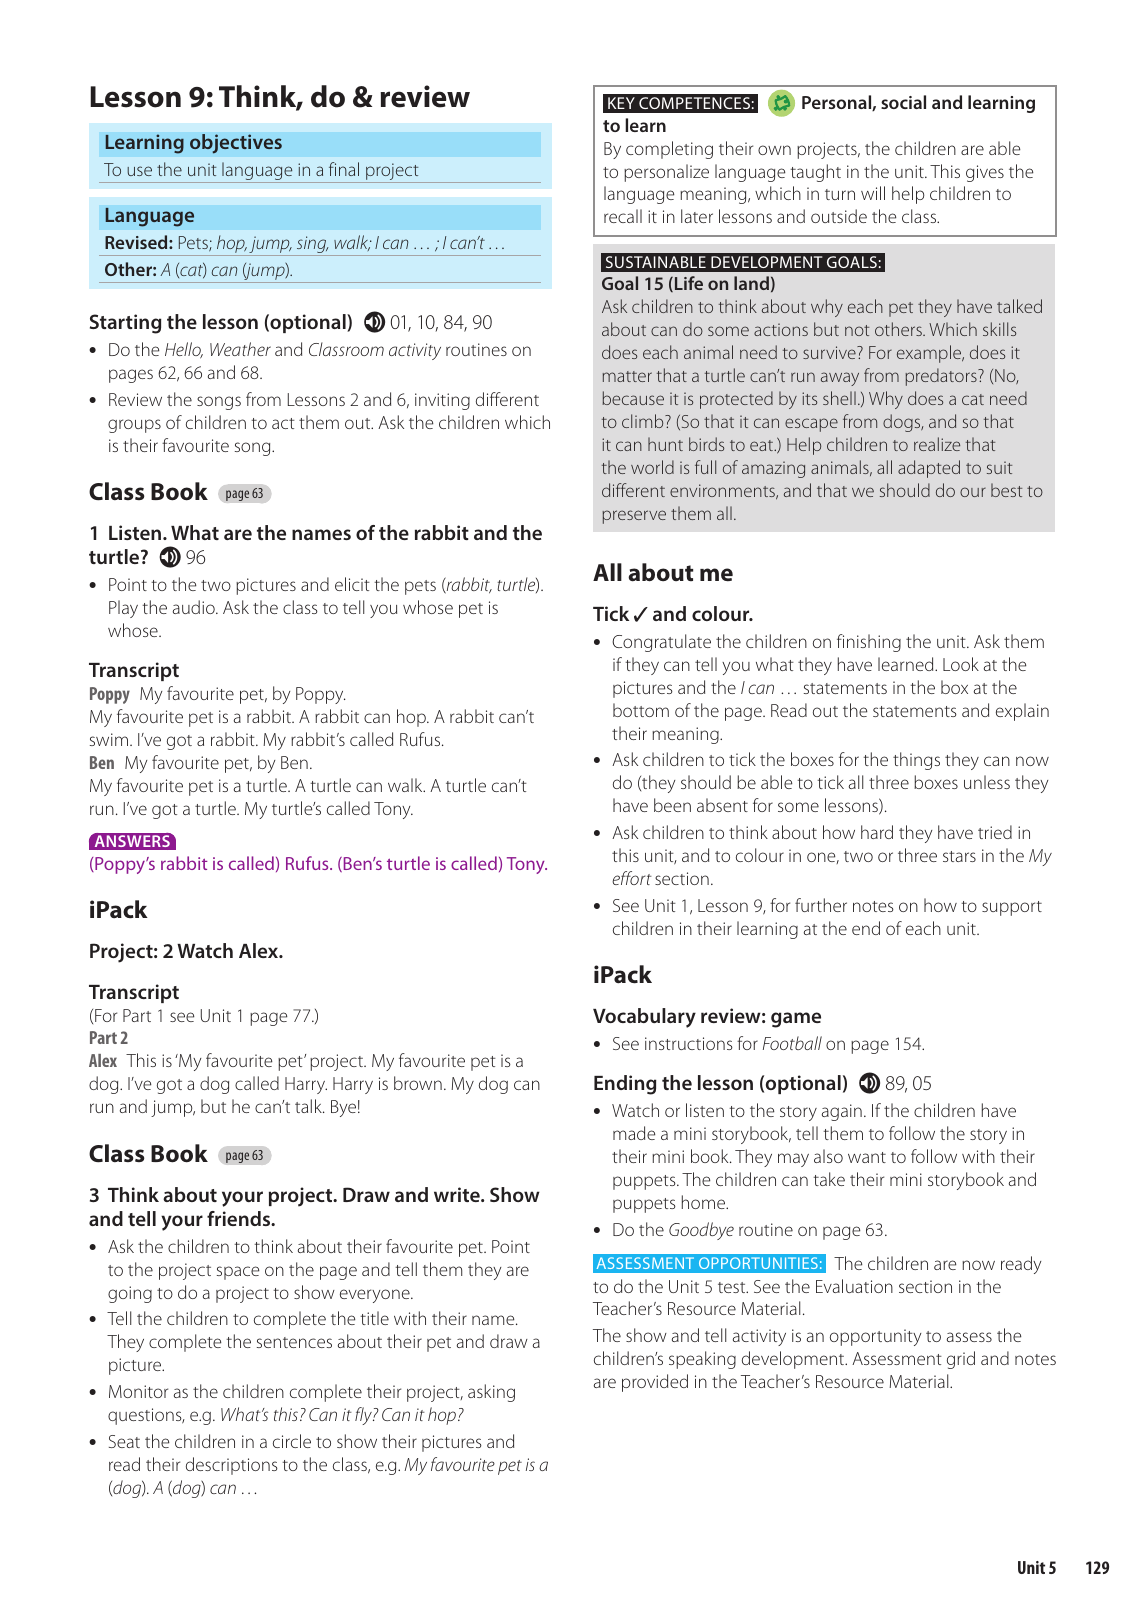 Image resolution: width=1139 pixels, height=1617 pixels. What do you see at coordinates (232, 1466) in the page?
I see `descriptions` at bounding box center [232, 1466].
